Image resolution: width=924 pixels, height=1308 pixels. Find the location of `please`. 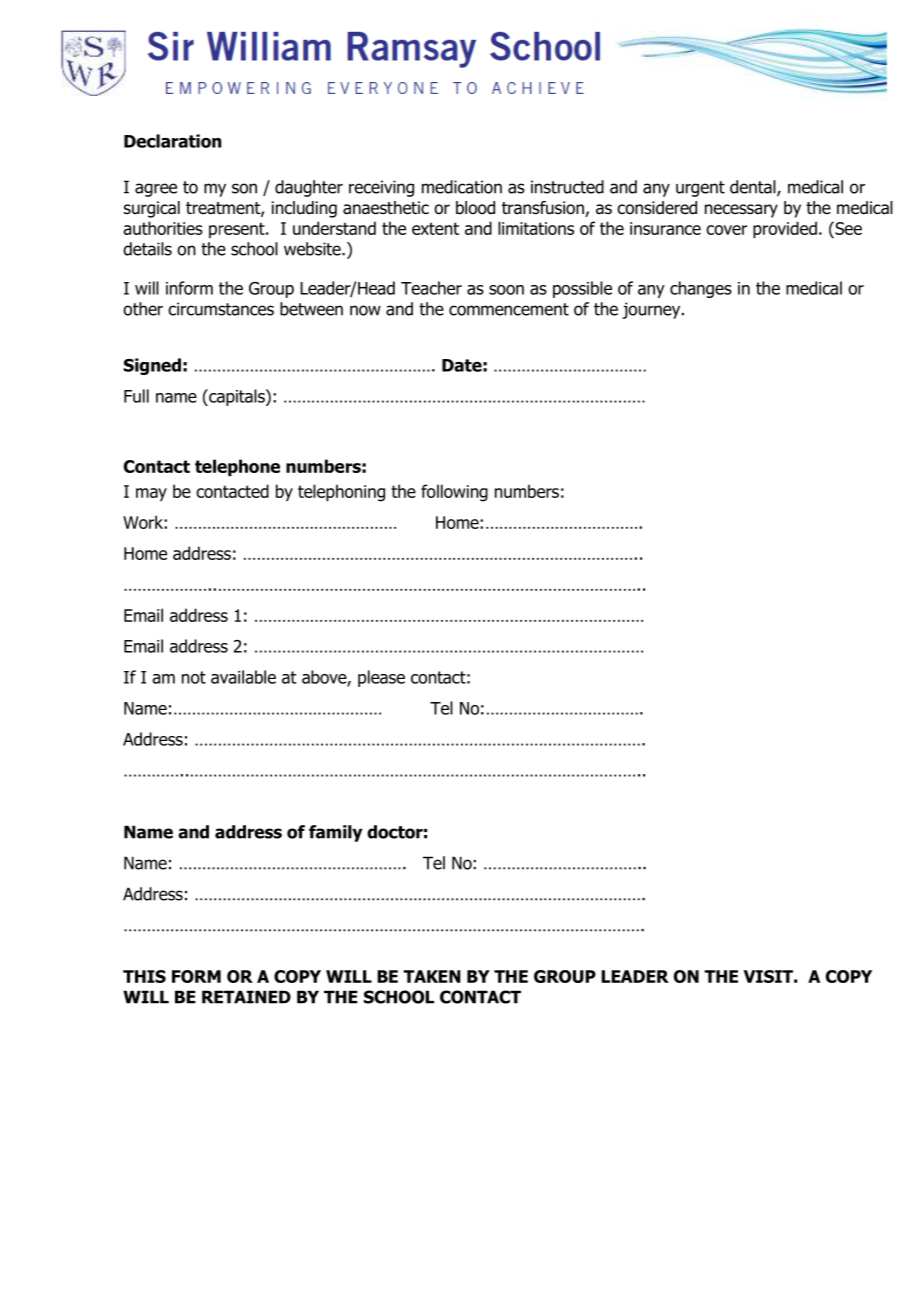

please is located at coordinates (381, 678).
